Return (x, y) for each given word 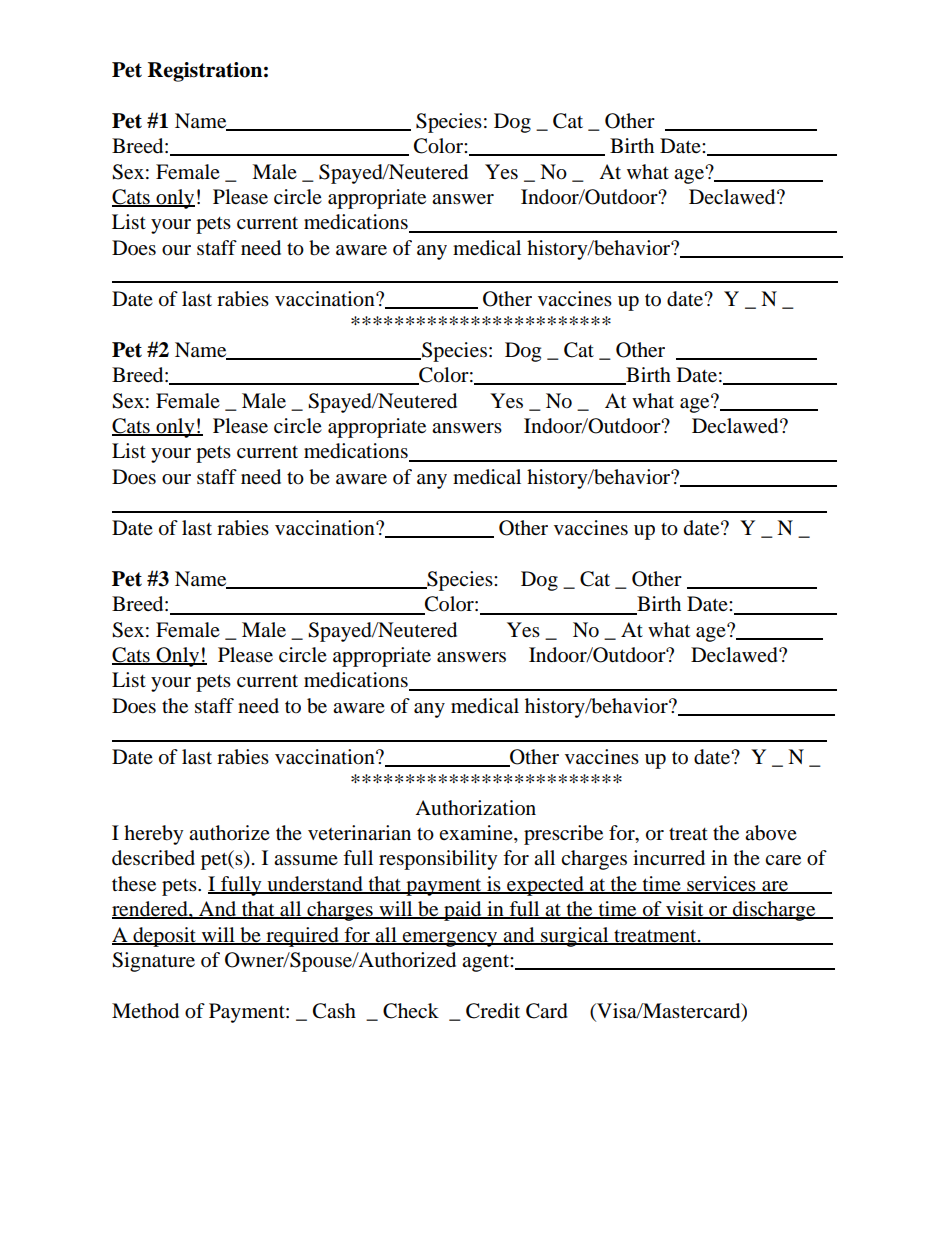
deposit (164, 937)
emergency (450, 939)
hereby (154, 835)
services (721, 885)
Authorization (475, 808)
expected (545, 886)
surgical (575, 937)
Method (145, 1011)
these (134, 884)
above (771, 833)
